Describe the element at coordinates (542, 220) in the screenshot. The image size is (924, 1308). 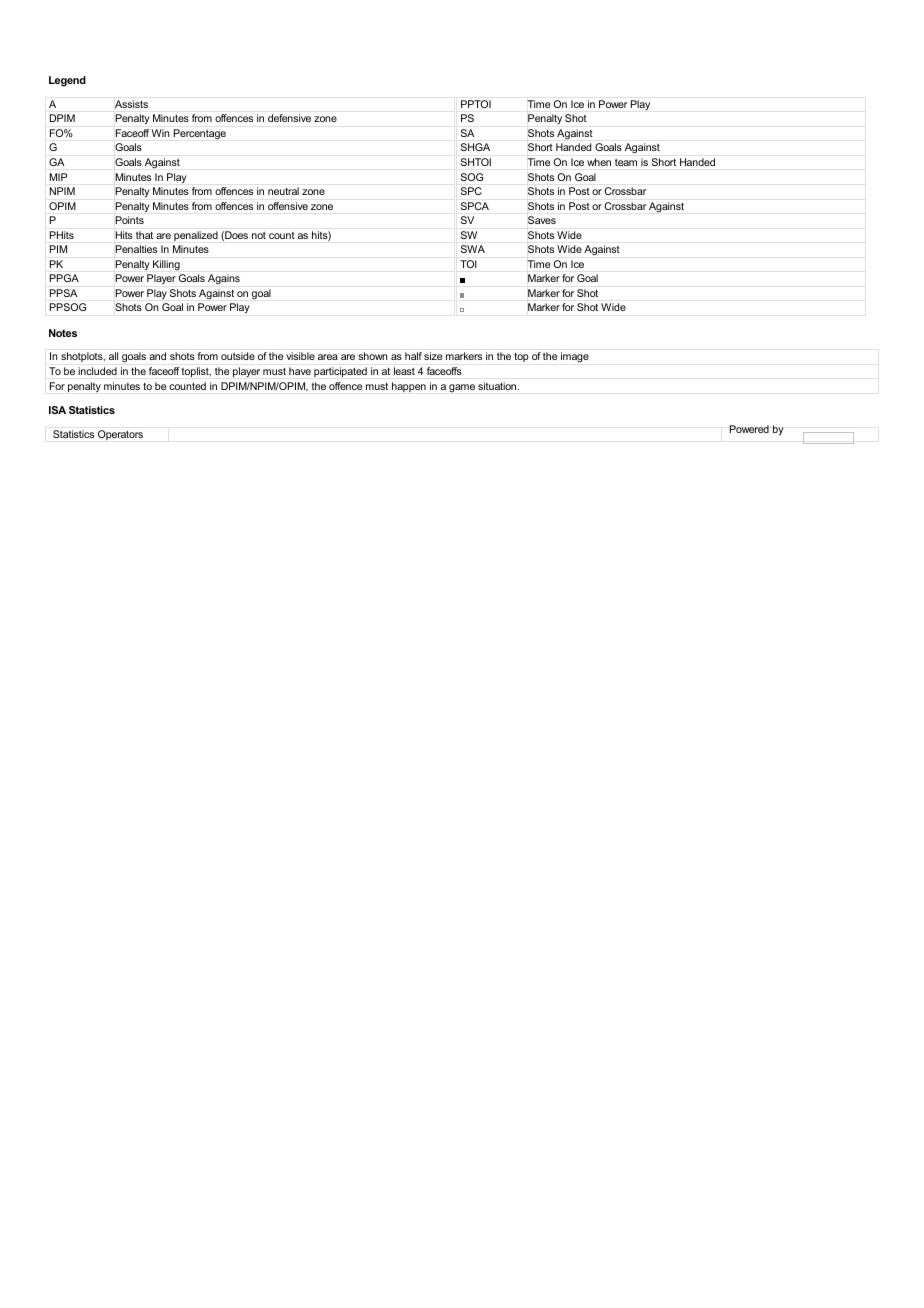
I see `Saves` at that location.
